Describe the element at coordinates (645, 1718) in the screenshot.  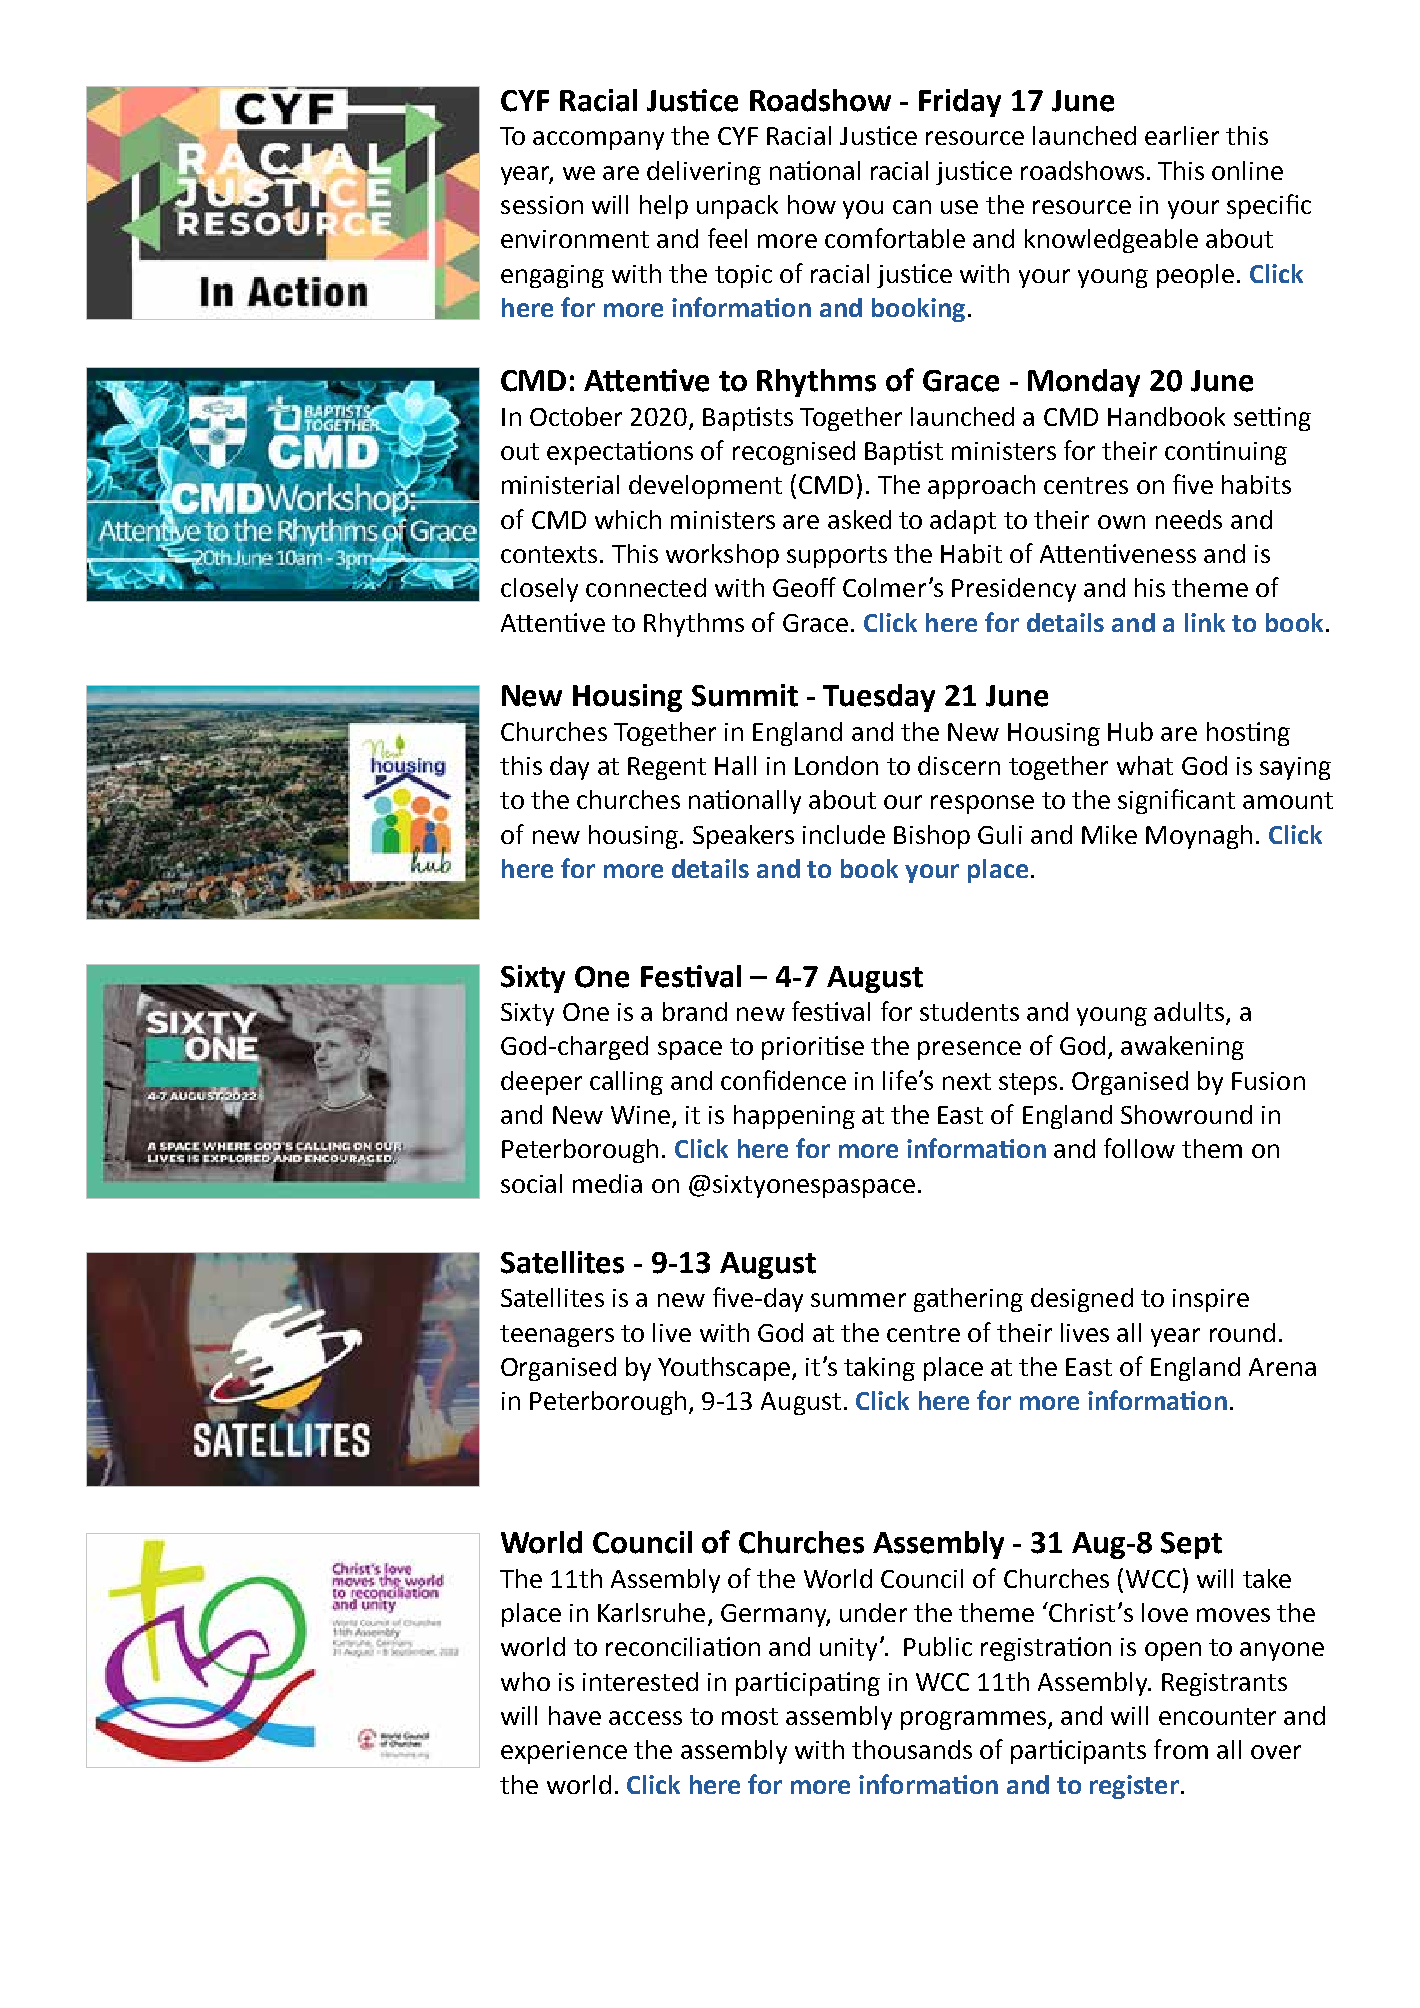
I see `access` at that location.
